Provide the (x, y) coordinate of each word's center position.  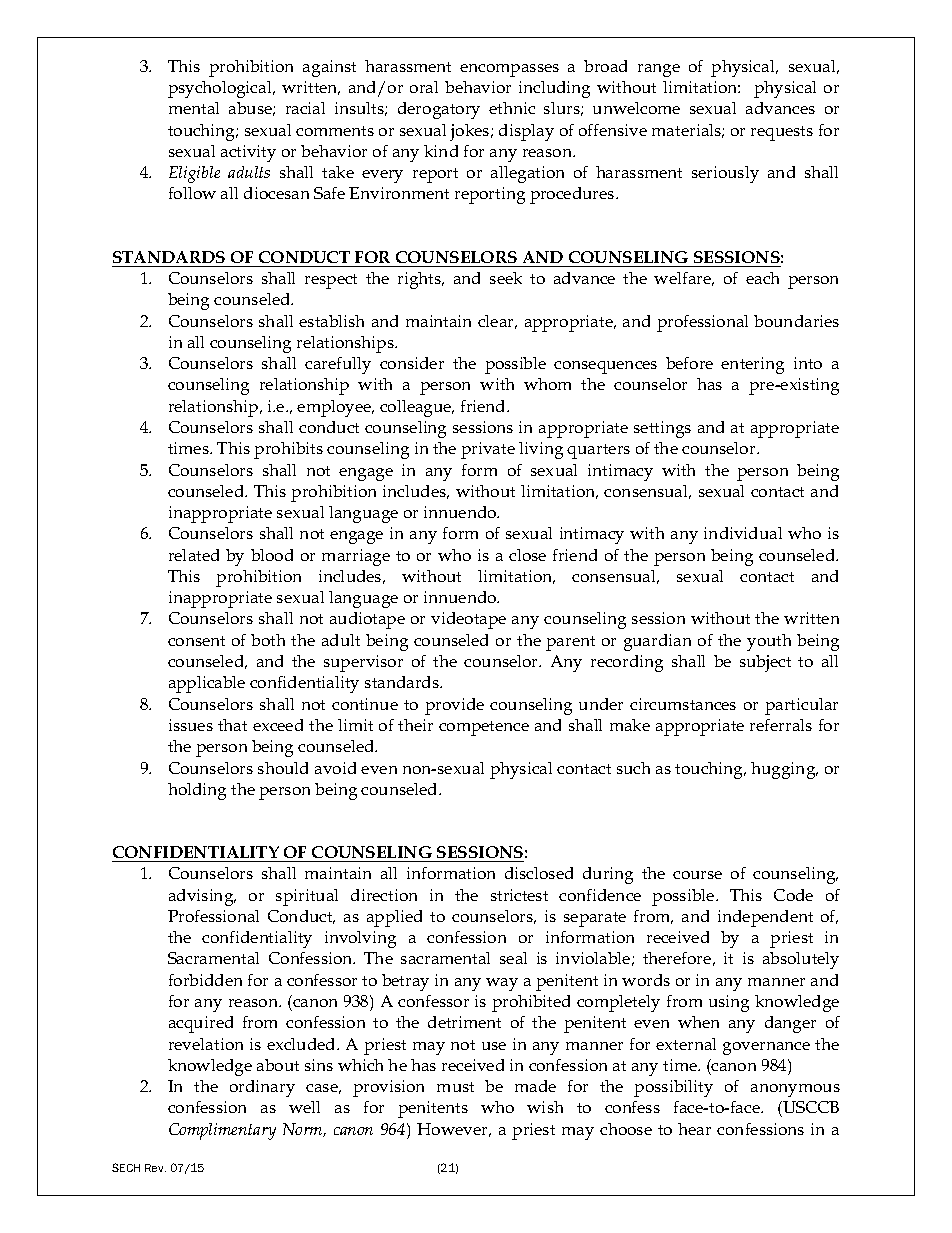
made (535, 1086)
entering (752, 365)
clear (497, 322)
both (268, 640)
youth (769, 642)
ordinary (262, 1088)
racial (305, 108)
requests (782, 133)
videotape (468, 620)
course (697, 875)
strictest (519, 895)
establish (331, 321)
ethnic (512, 108)
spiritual (307, 897)
